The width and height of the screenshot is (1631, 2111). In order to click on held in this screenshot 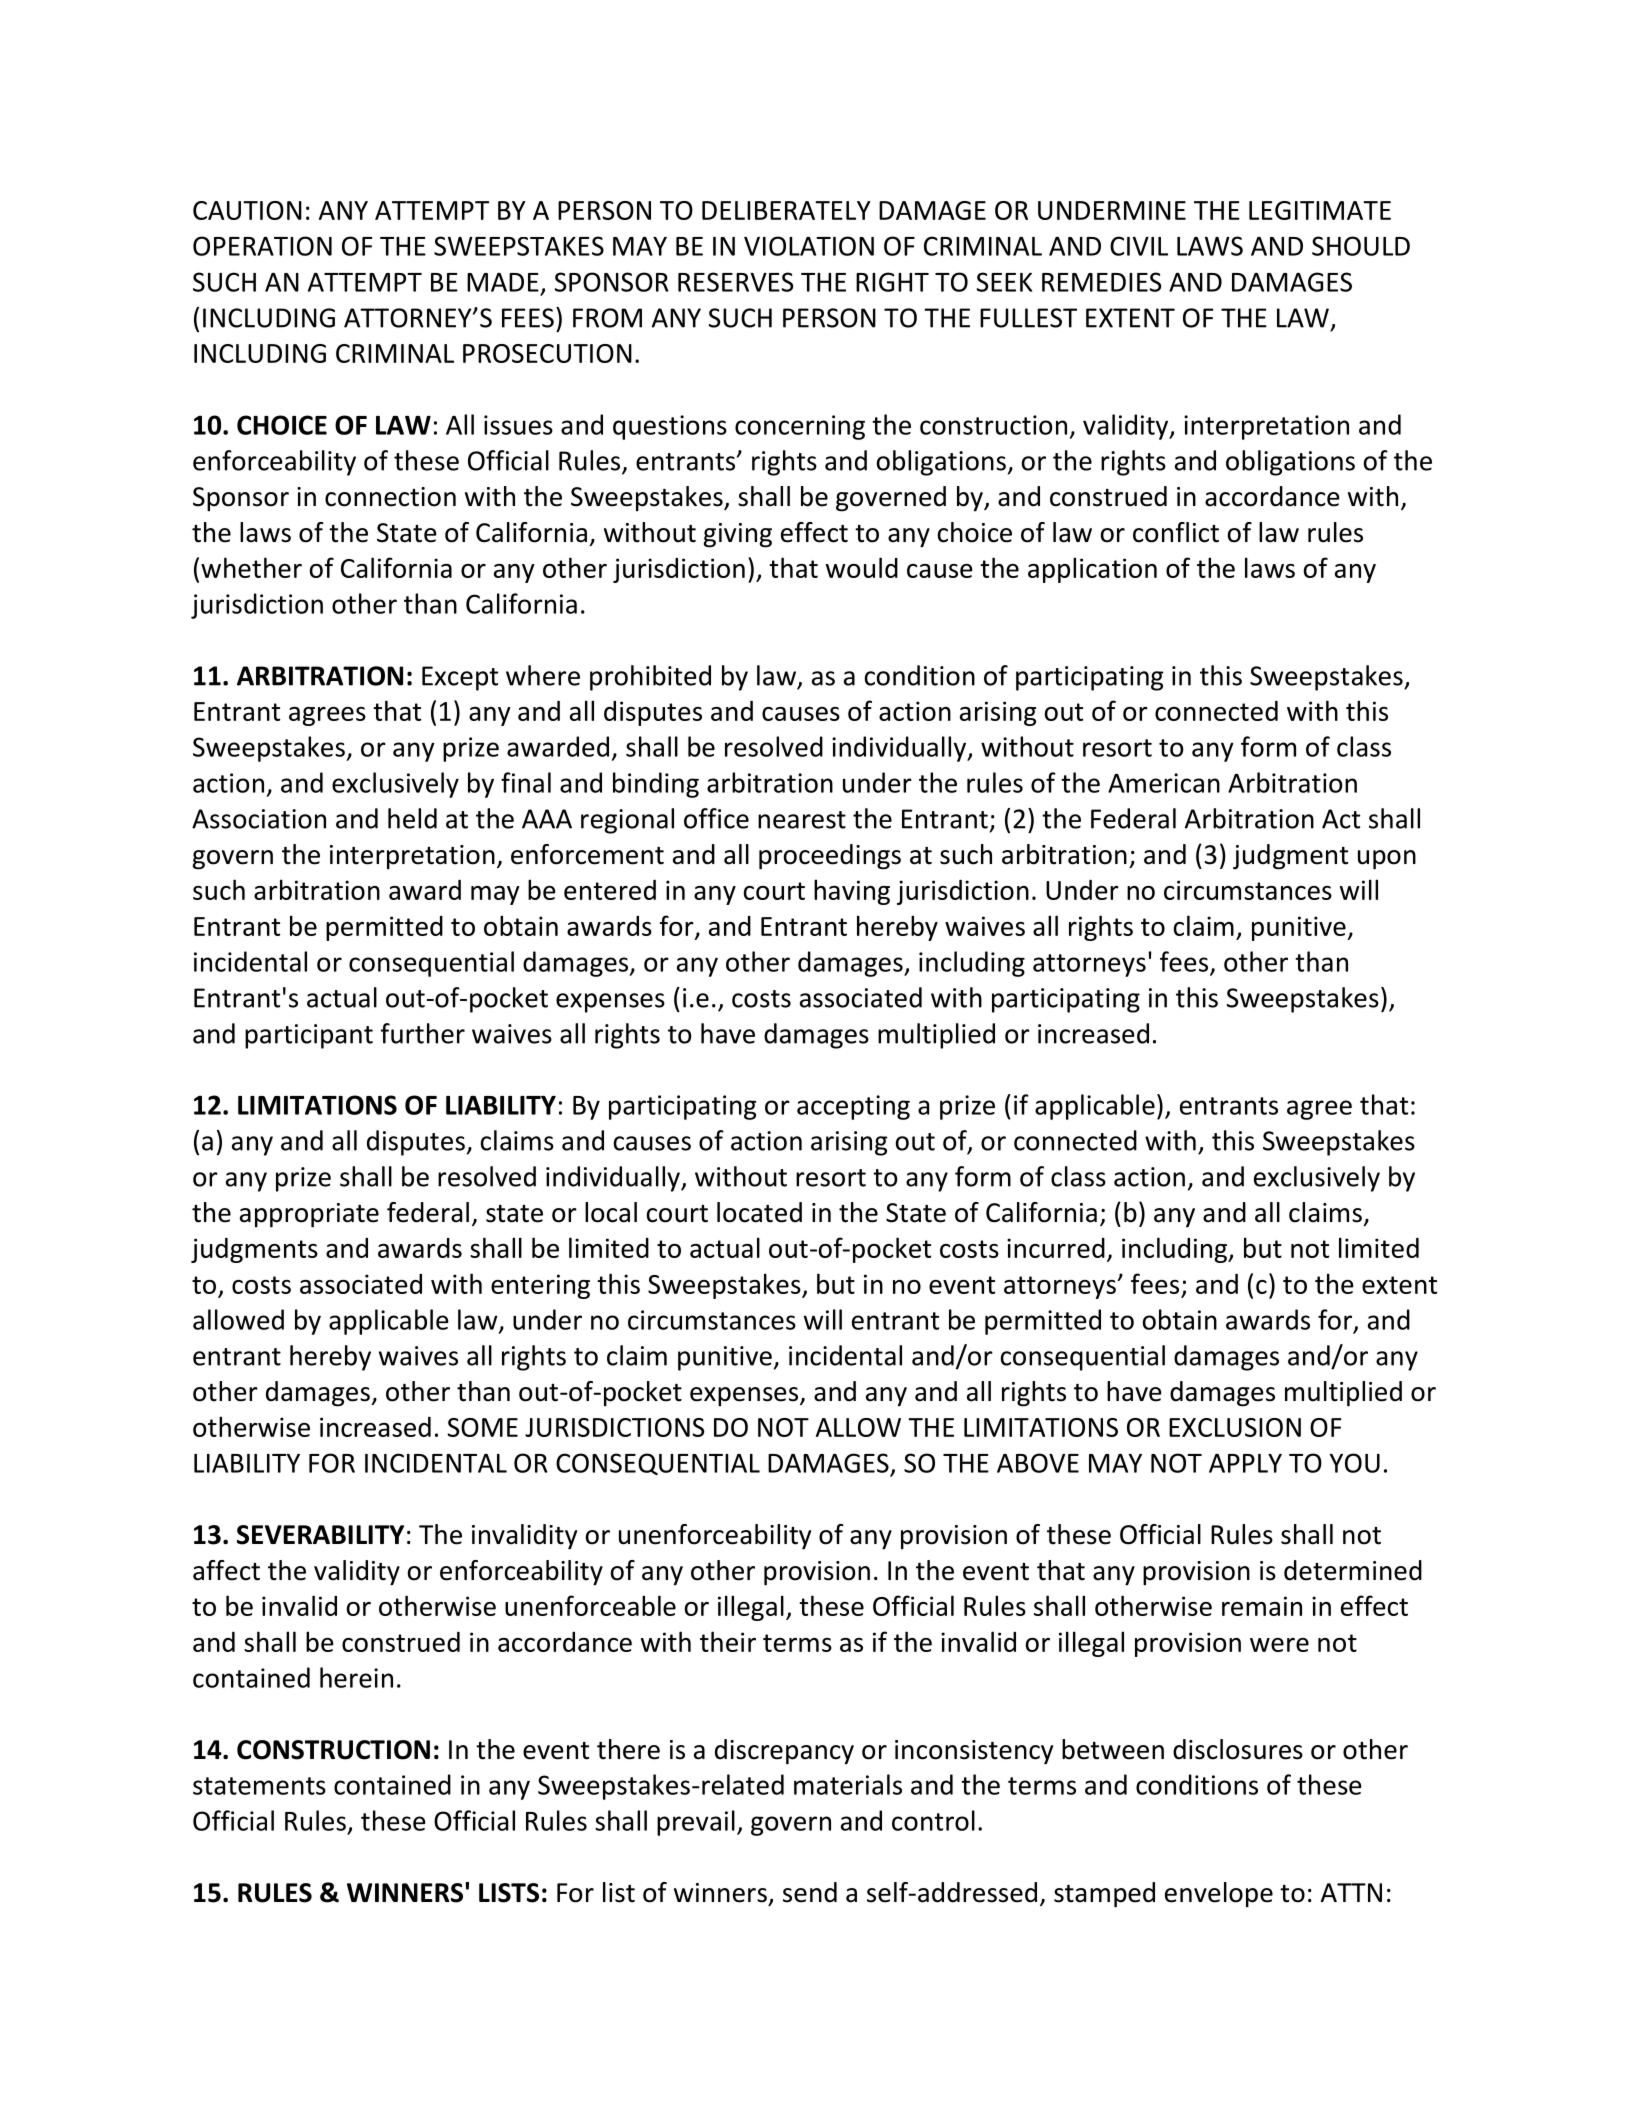, I will do `click(412, 818)`.
